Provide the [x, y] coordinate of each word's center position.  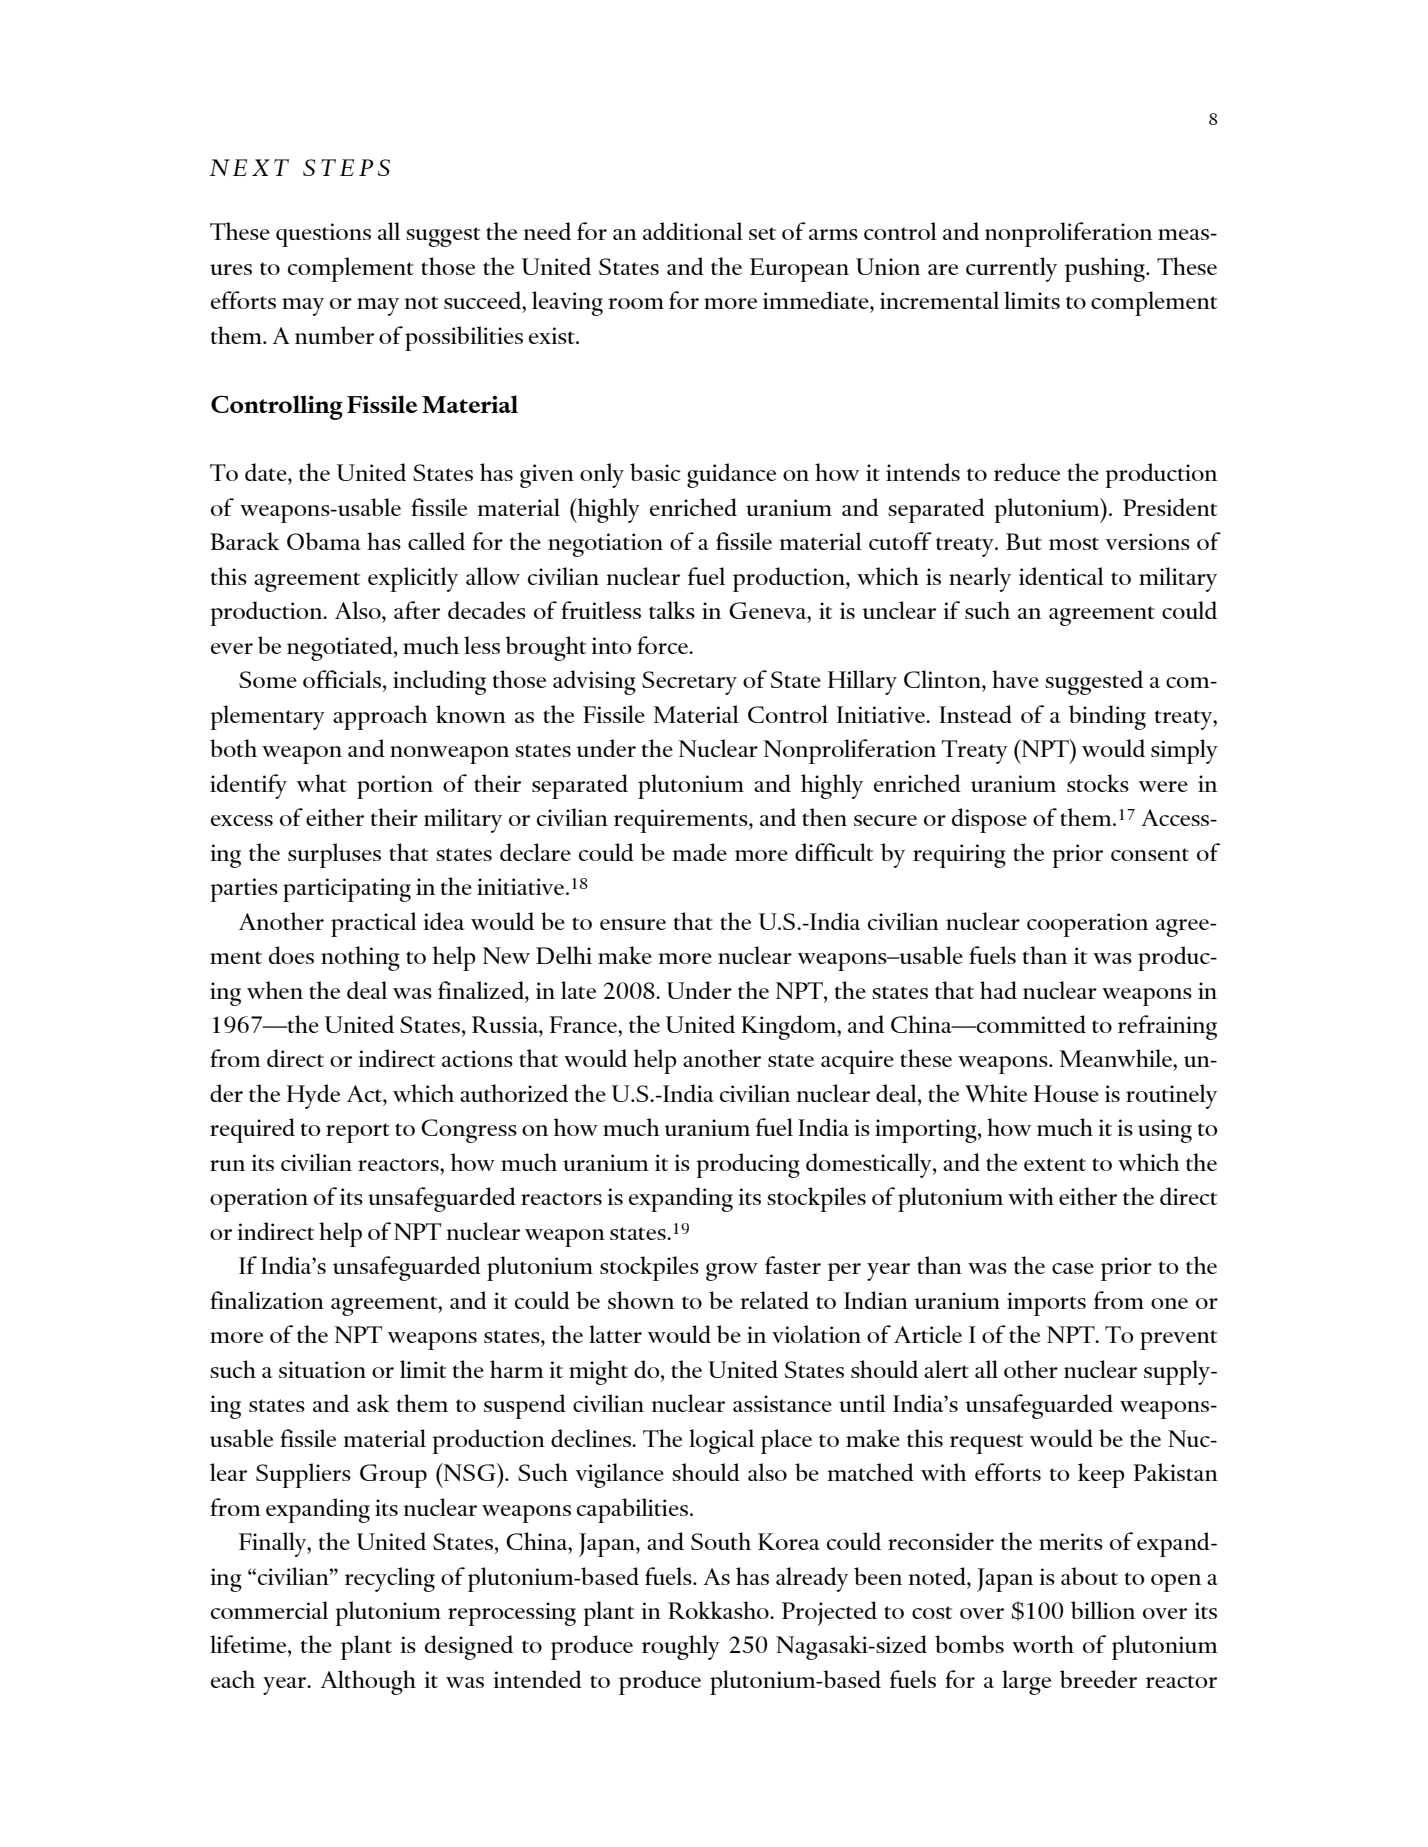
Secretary [689, 683]
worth [1043, 1644]
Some [268, 679]
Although [368, 1682]
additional [693, 231]
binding [1107, 717]
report [358, 1133]
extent [1055, 1164]
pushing [1106, 269]
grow [732, 1272]
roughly [681, 1647]
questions [323, 235]
